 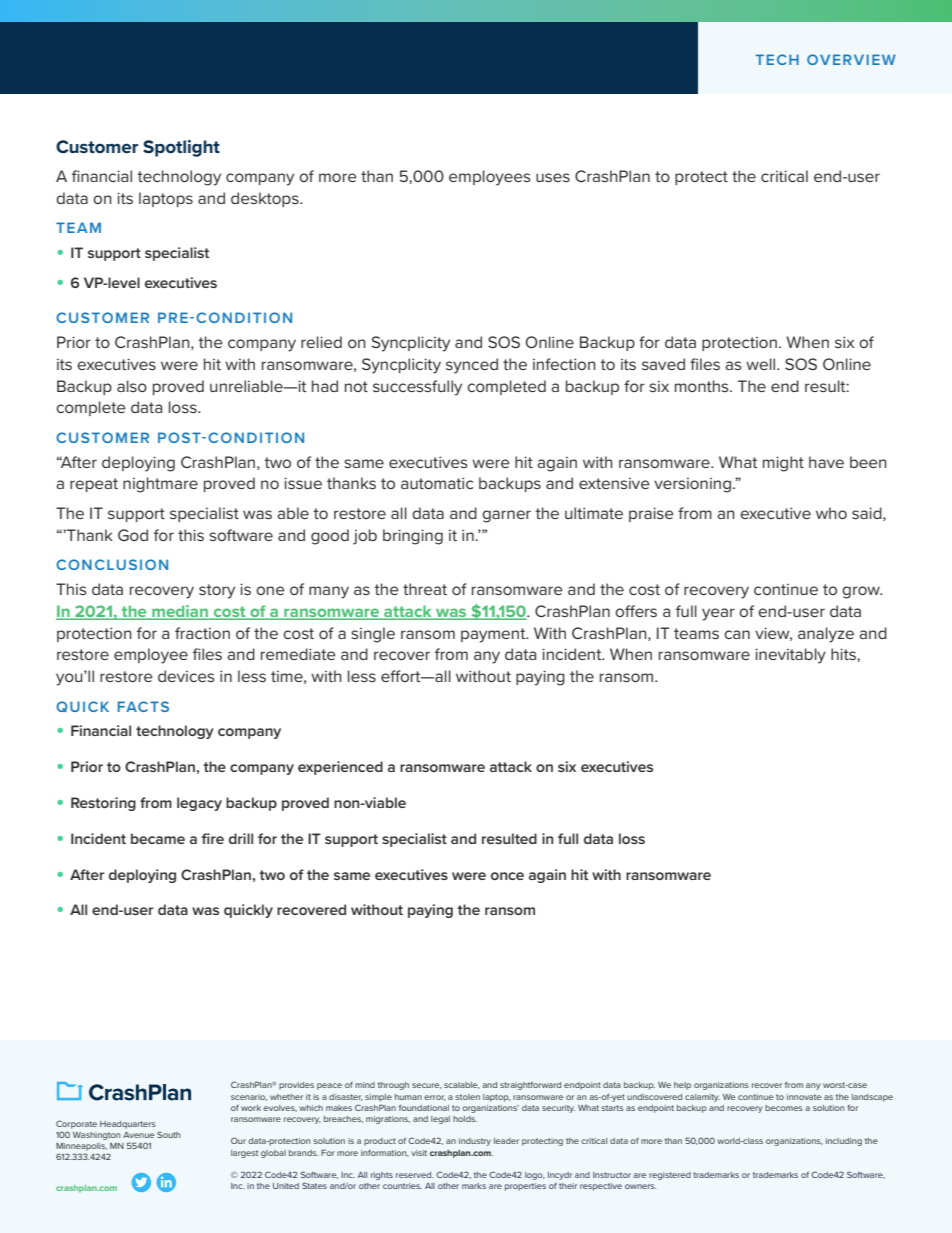 I want to click on industry, so click(x=475, y=1142).
